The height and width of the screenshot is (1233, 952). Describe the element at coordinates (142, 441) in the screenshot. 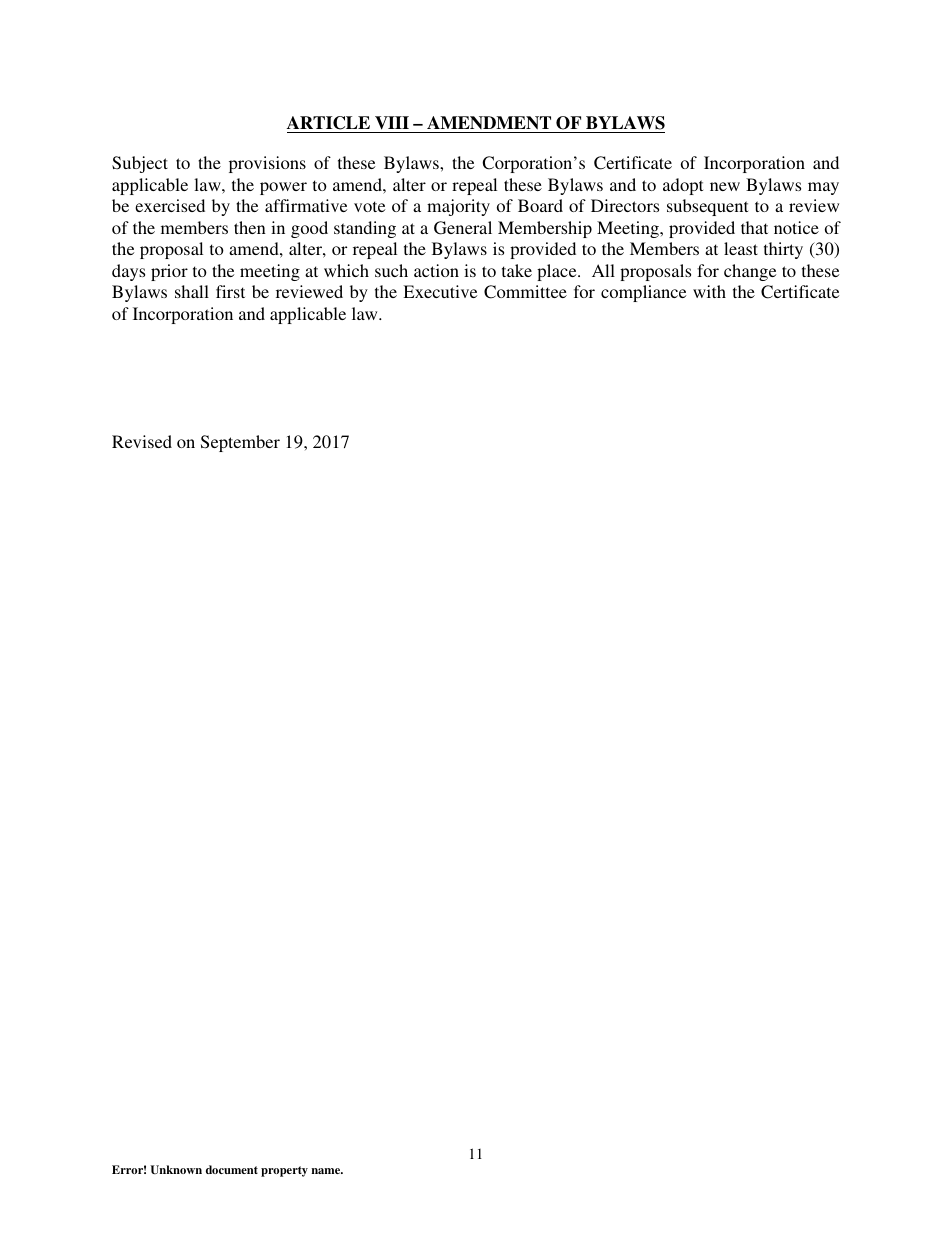

I see `Revised` at that location.
